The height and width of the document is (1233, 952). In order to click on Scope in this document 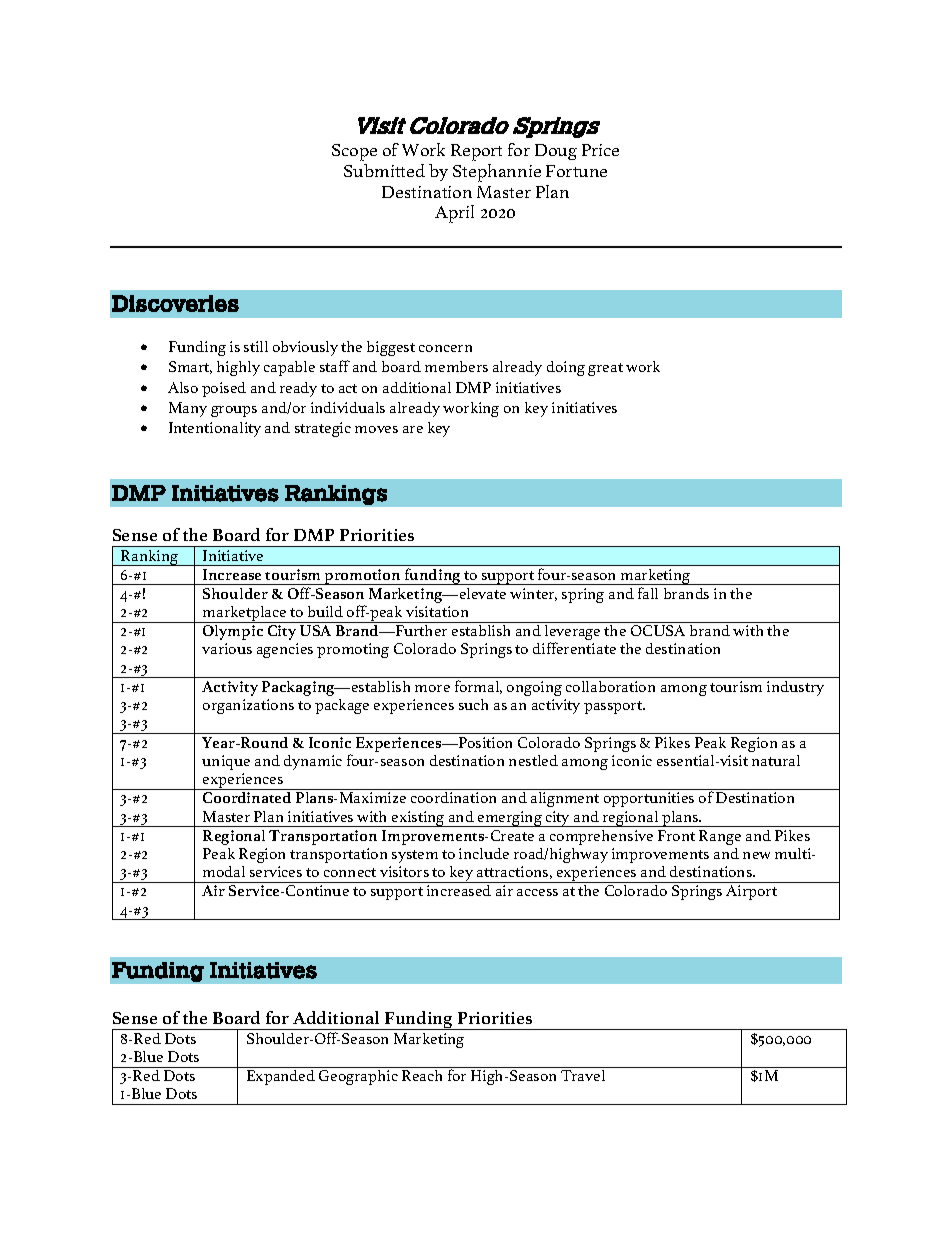, I will do `click(354, 152)`.
